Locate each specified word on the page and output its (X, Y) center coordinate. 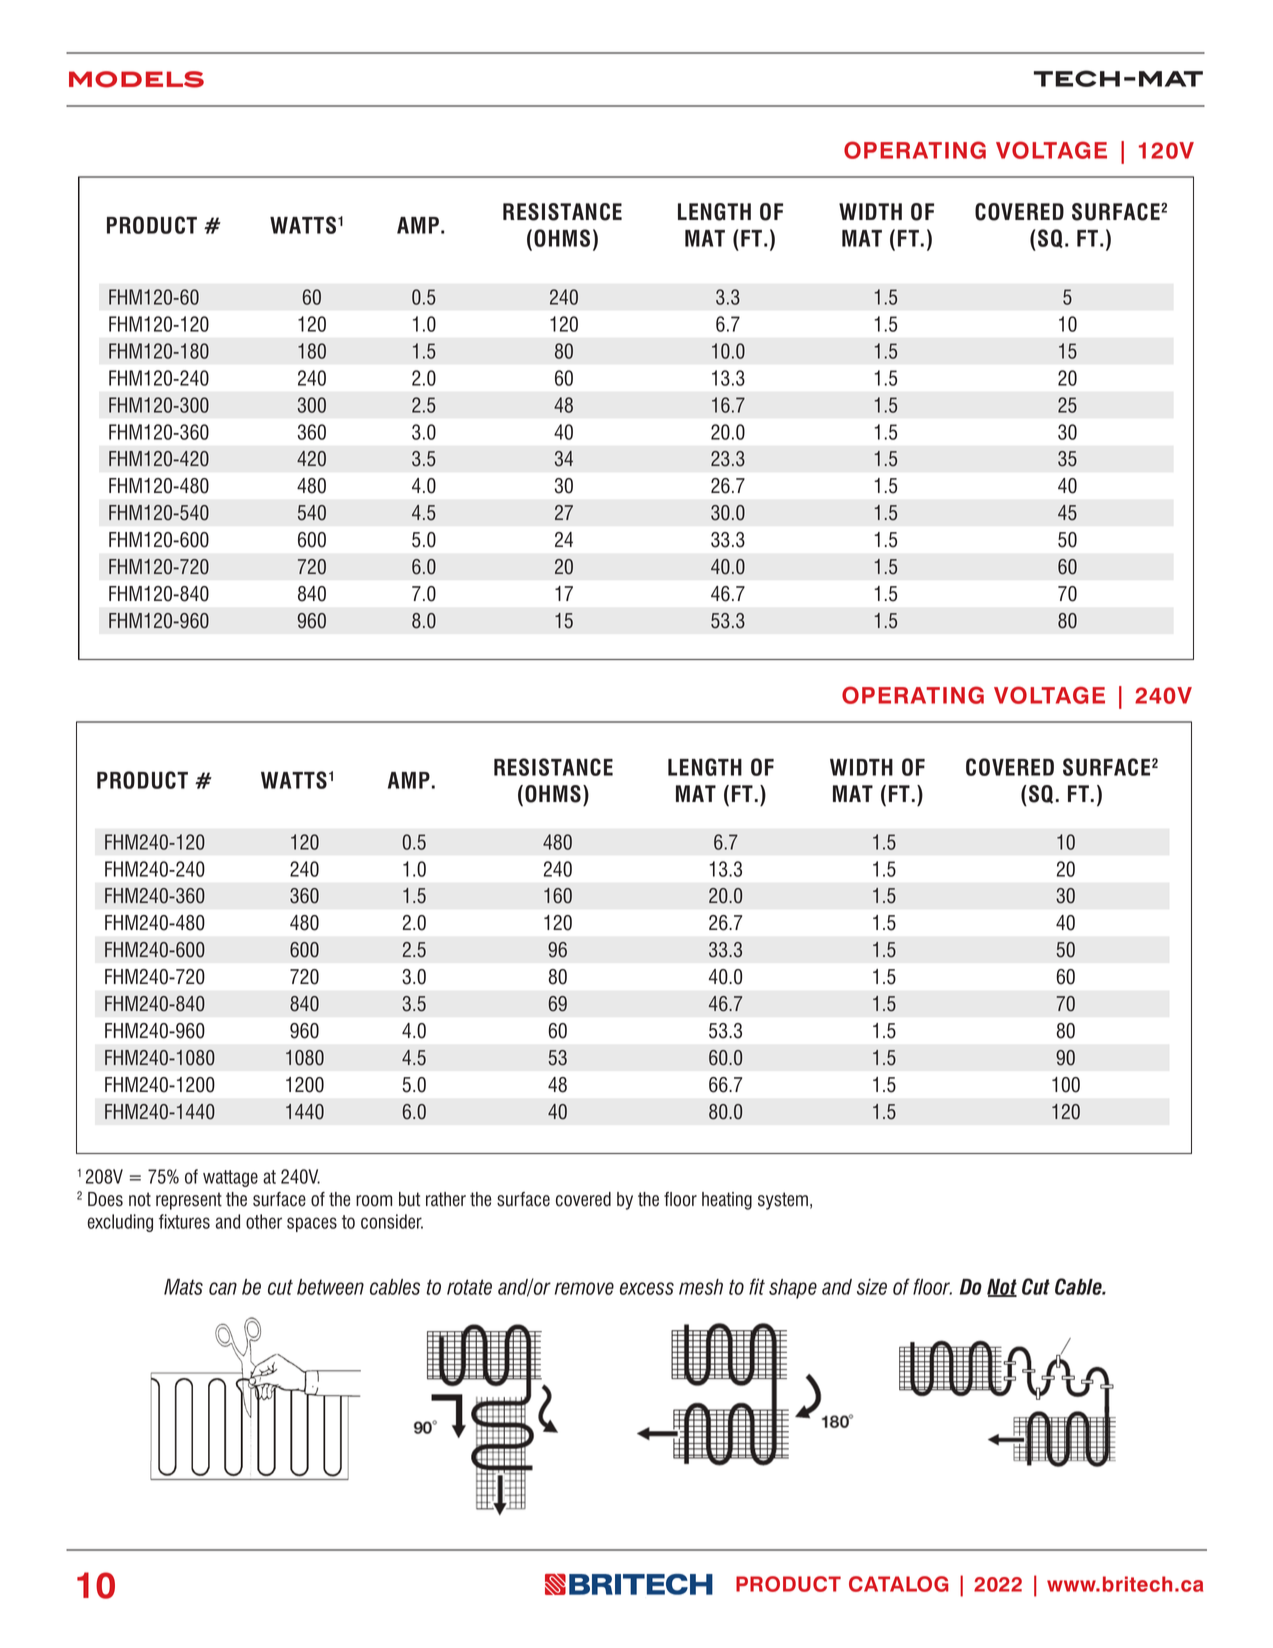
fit (757, 1286)
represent (189, 1201)
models (136, 79)
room (374, 1201)
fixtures (184, 1221)
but (409, 1199)
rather (446, 1199)
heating (727, 1201)
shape (793, 1289)
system (783, 1201)
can (223, 1288)
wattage (230, 1178)
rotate (469, 1287)
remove (584, 1288)
